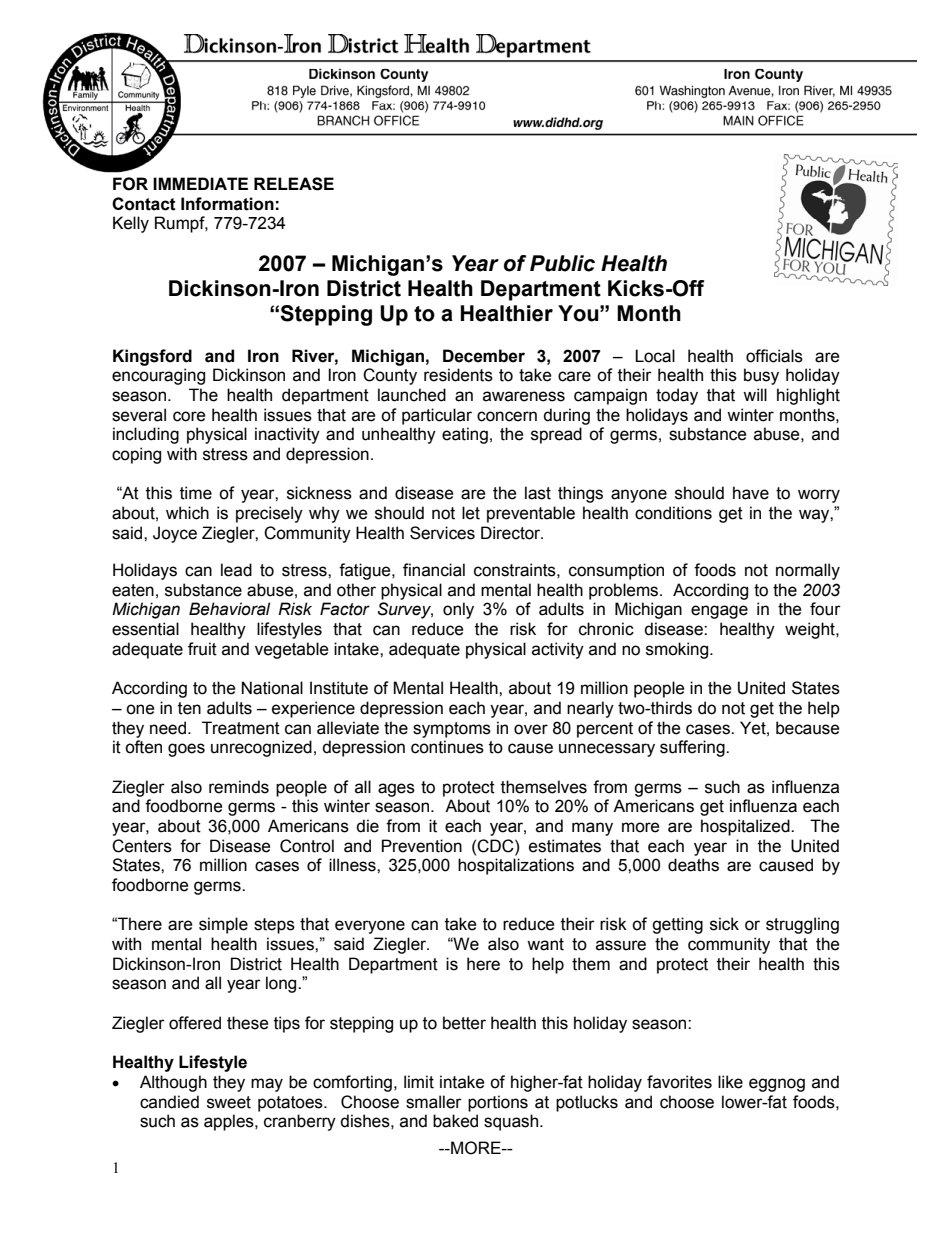 The height and width of the screenshot is (1233, 952). Describe the element at coordinates (458, 610) in the screenshot. I see `only` at that location.
